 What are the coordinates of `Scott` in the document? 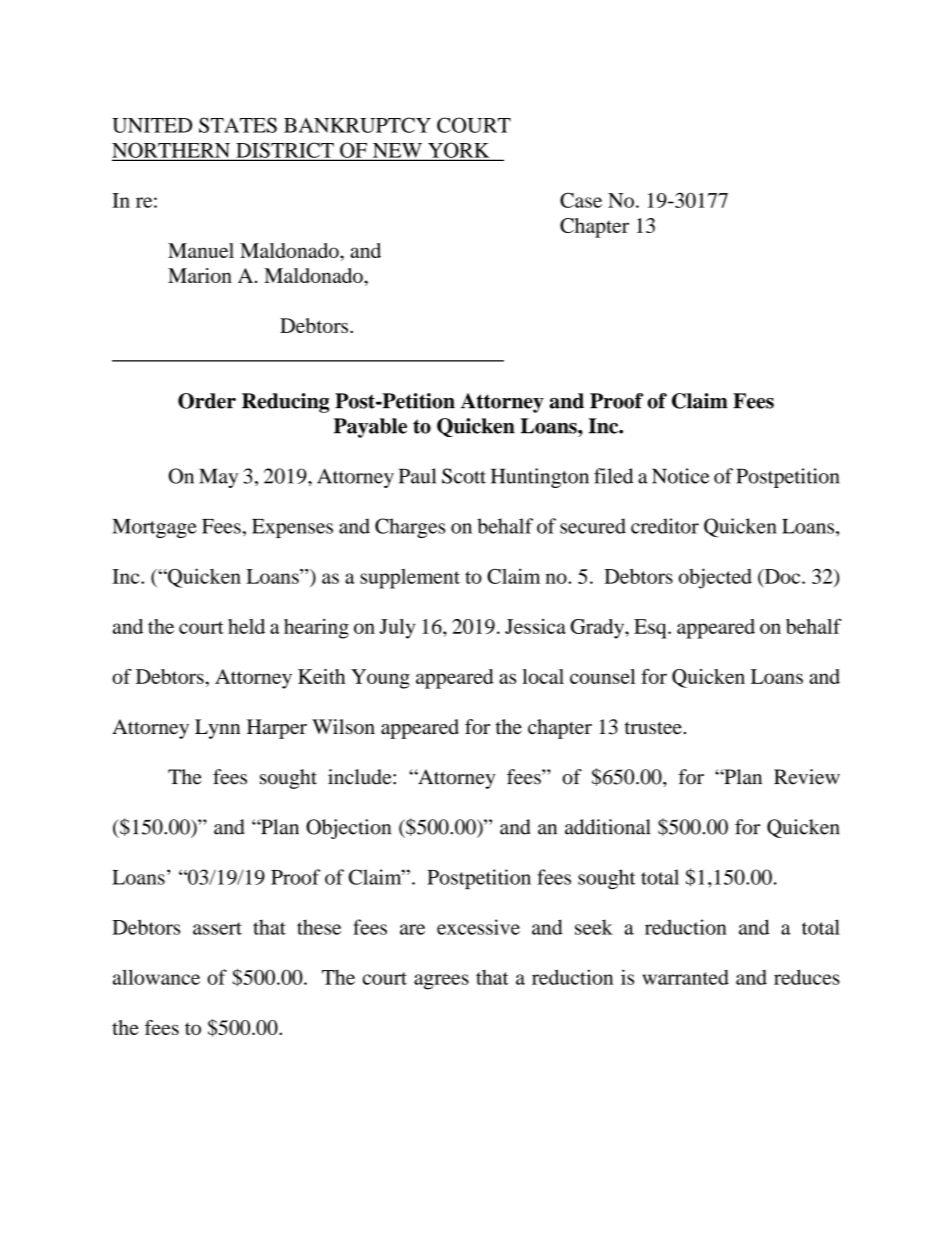 It's located at (464, 476).
